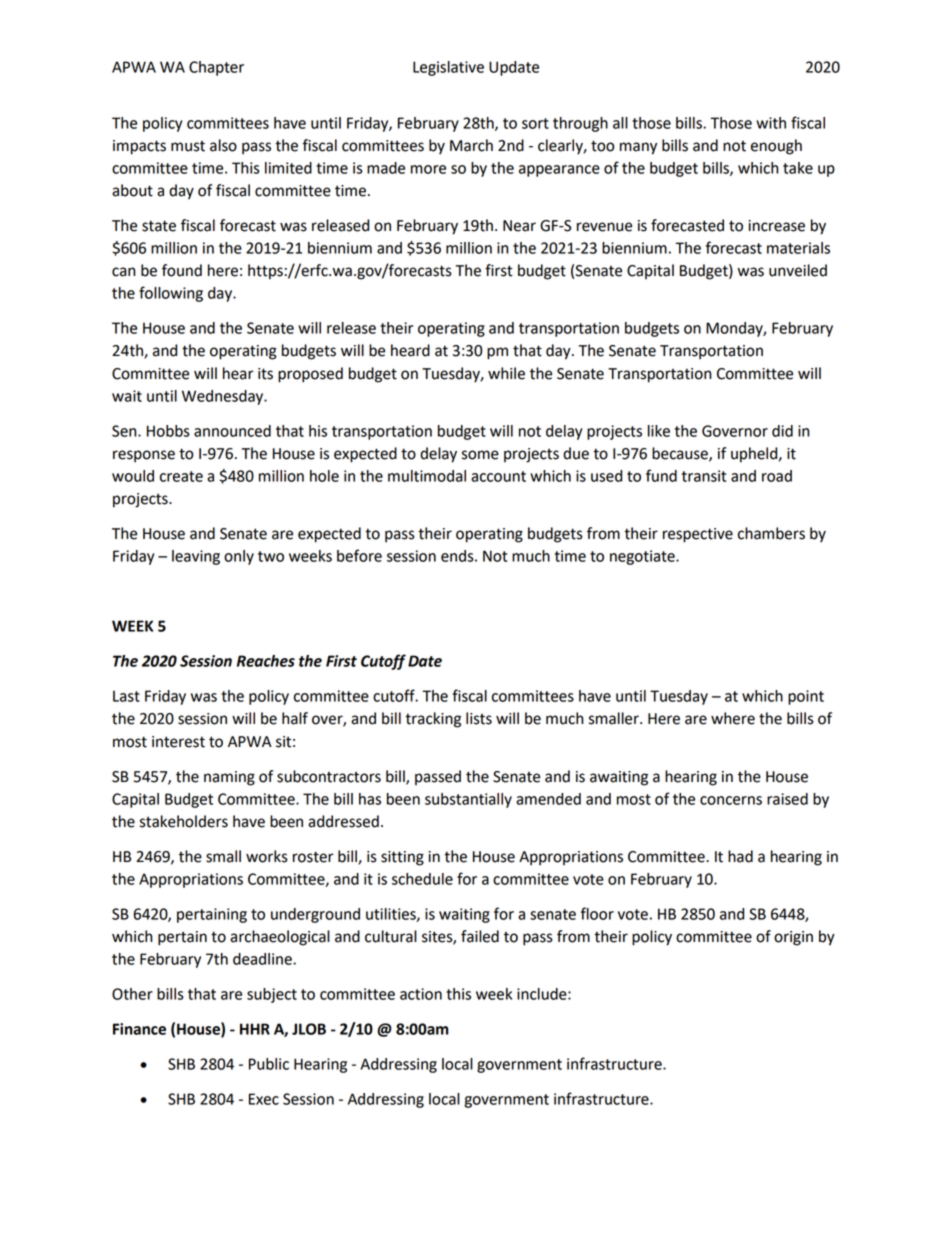 This document has width=952, height=1233. What do you see at coordinates (782, 431) in the document?
I see `did` at bounding box center [782, 431].
